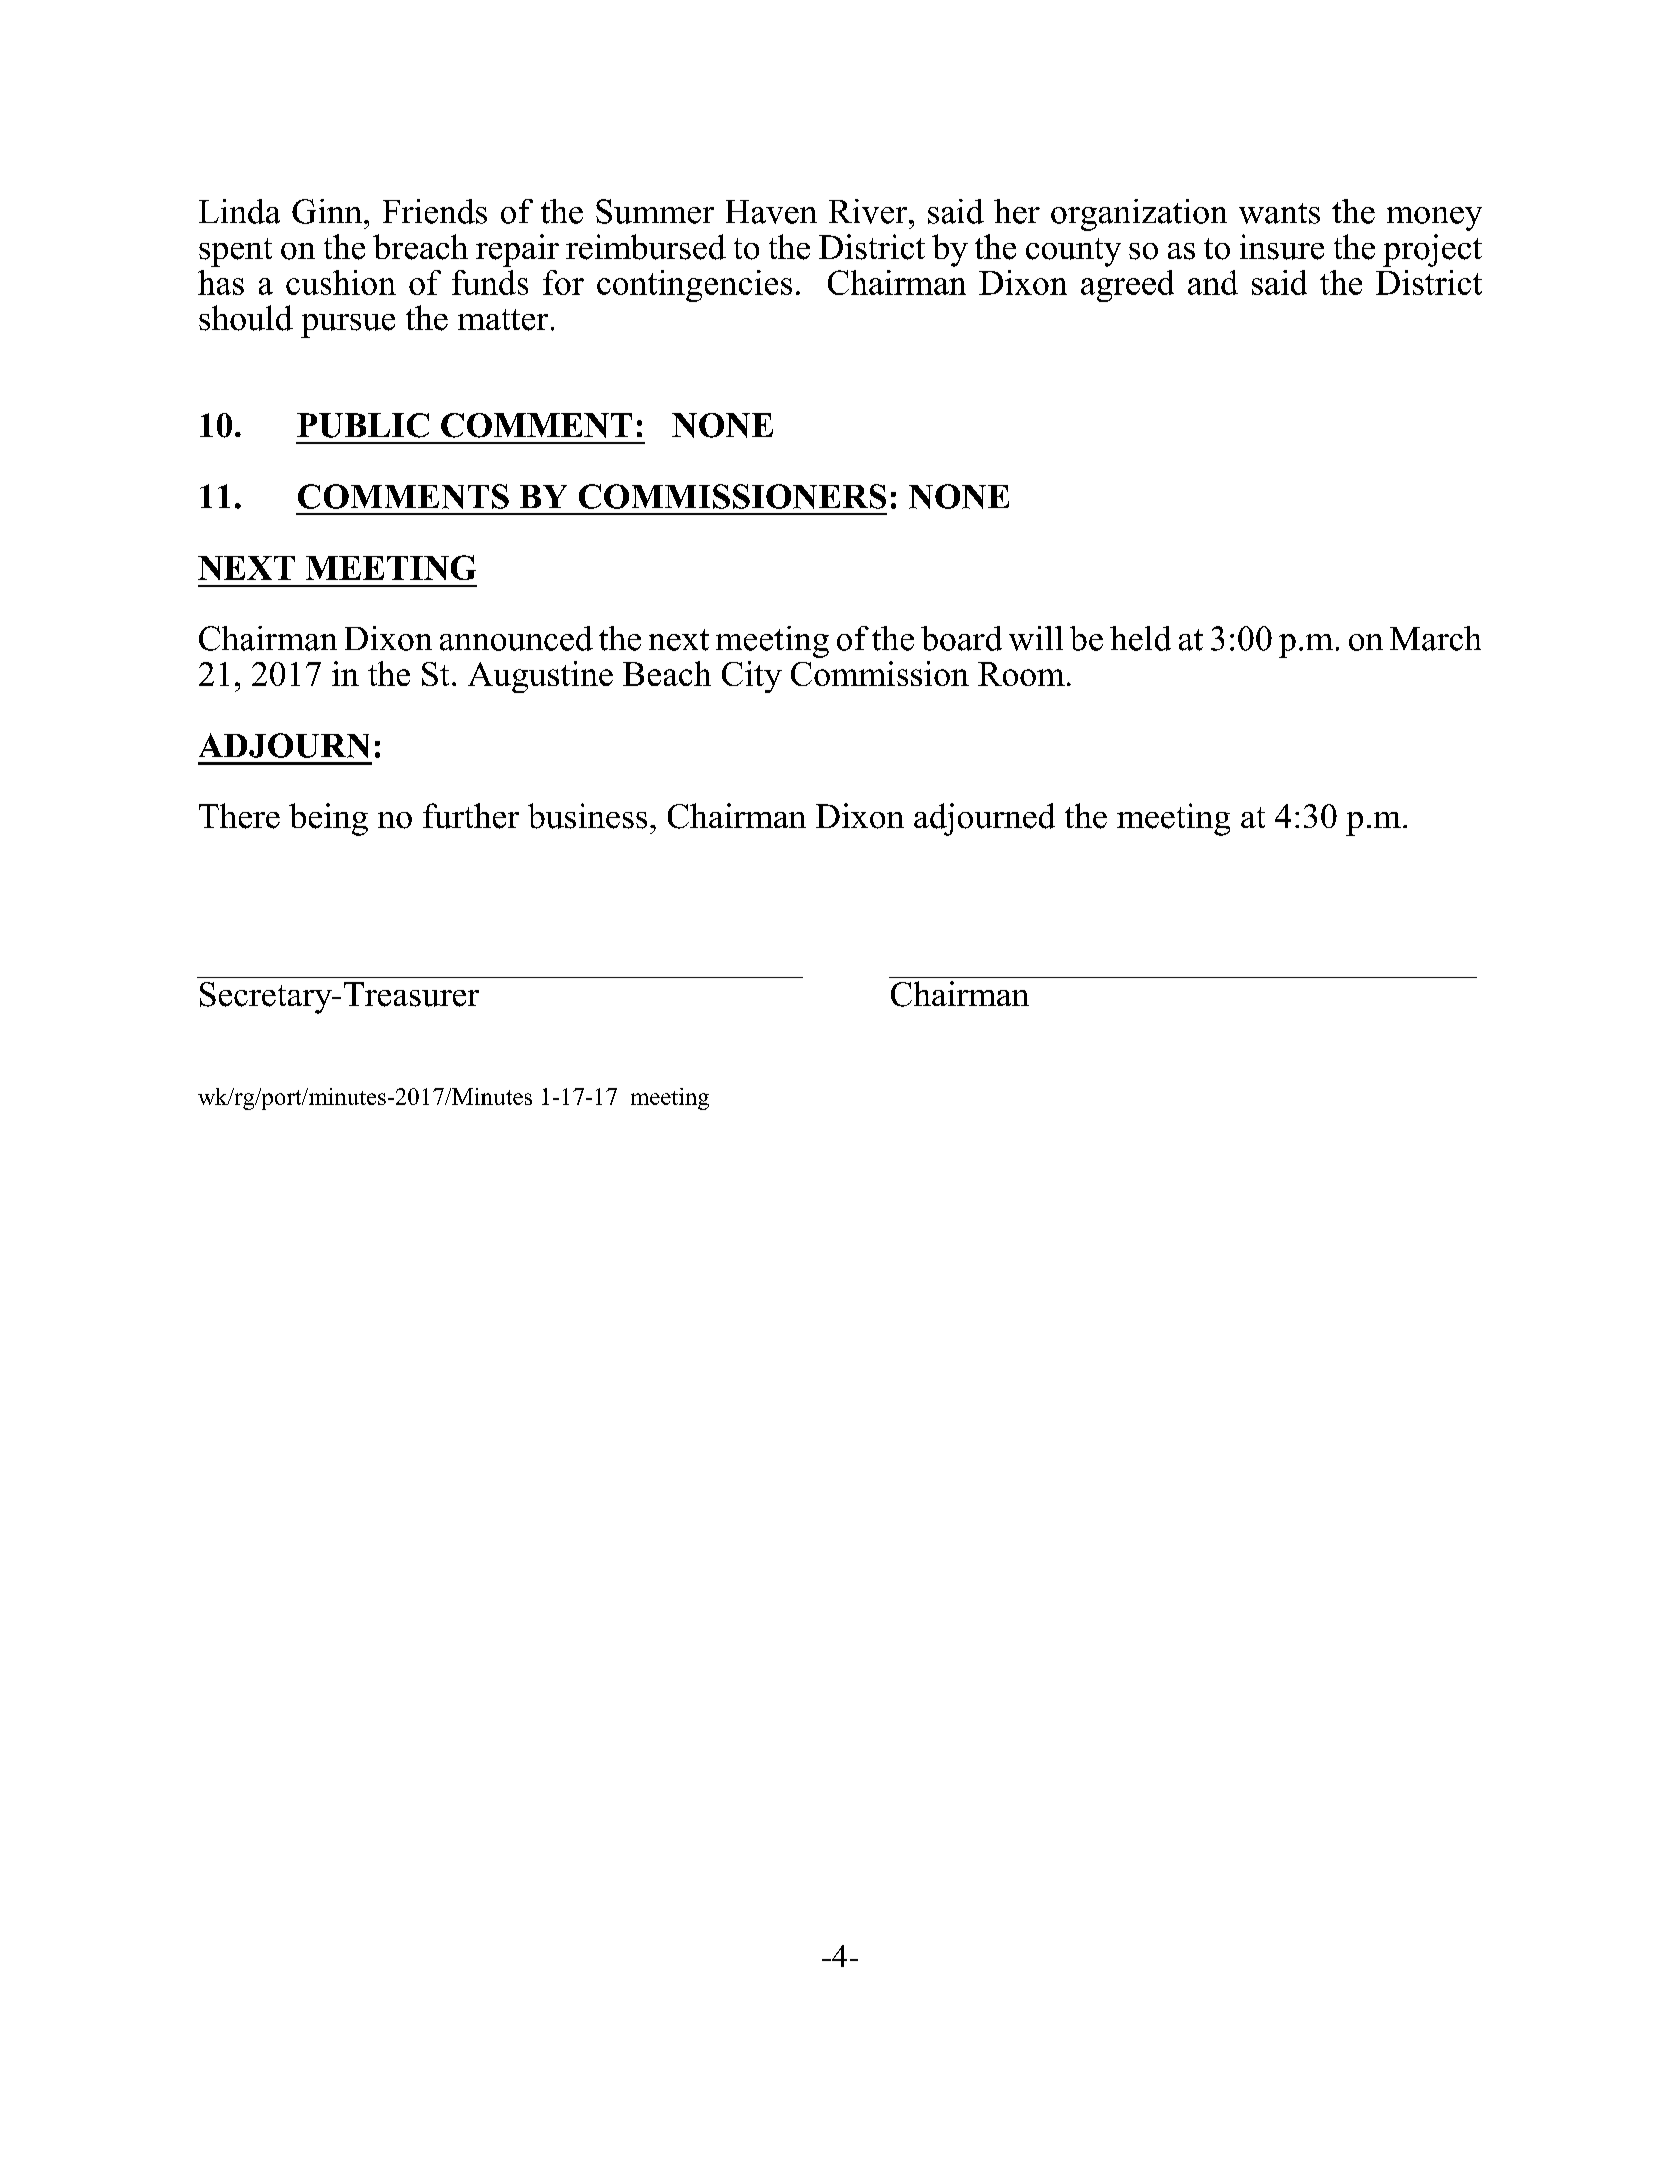 The image size is (1680, 2174). I want to click on held, so click(1140, 638).
